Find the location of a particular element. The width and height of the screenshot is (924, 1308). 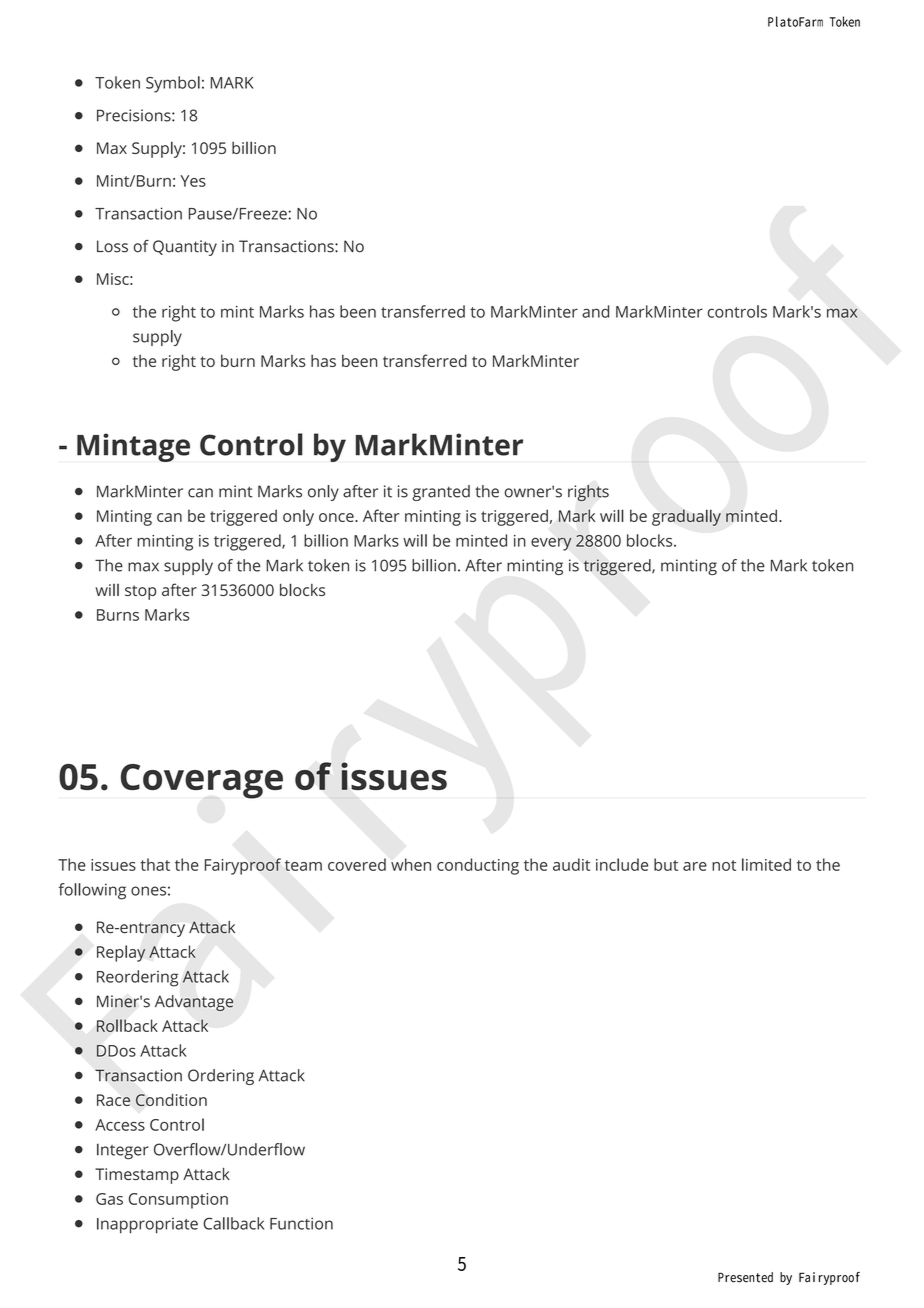

Yes is located at coordinates (193, 181).
